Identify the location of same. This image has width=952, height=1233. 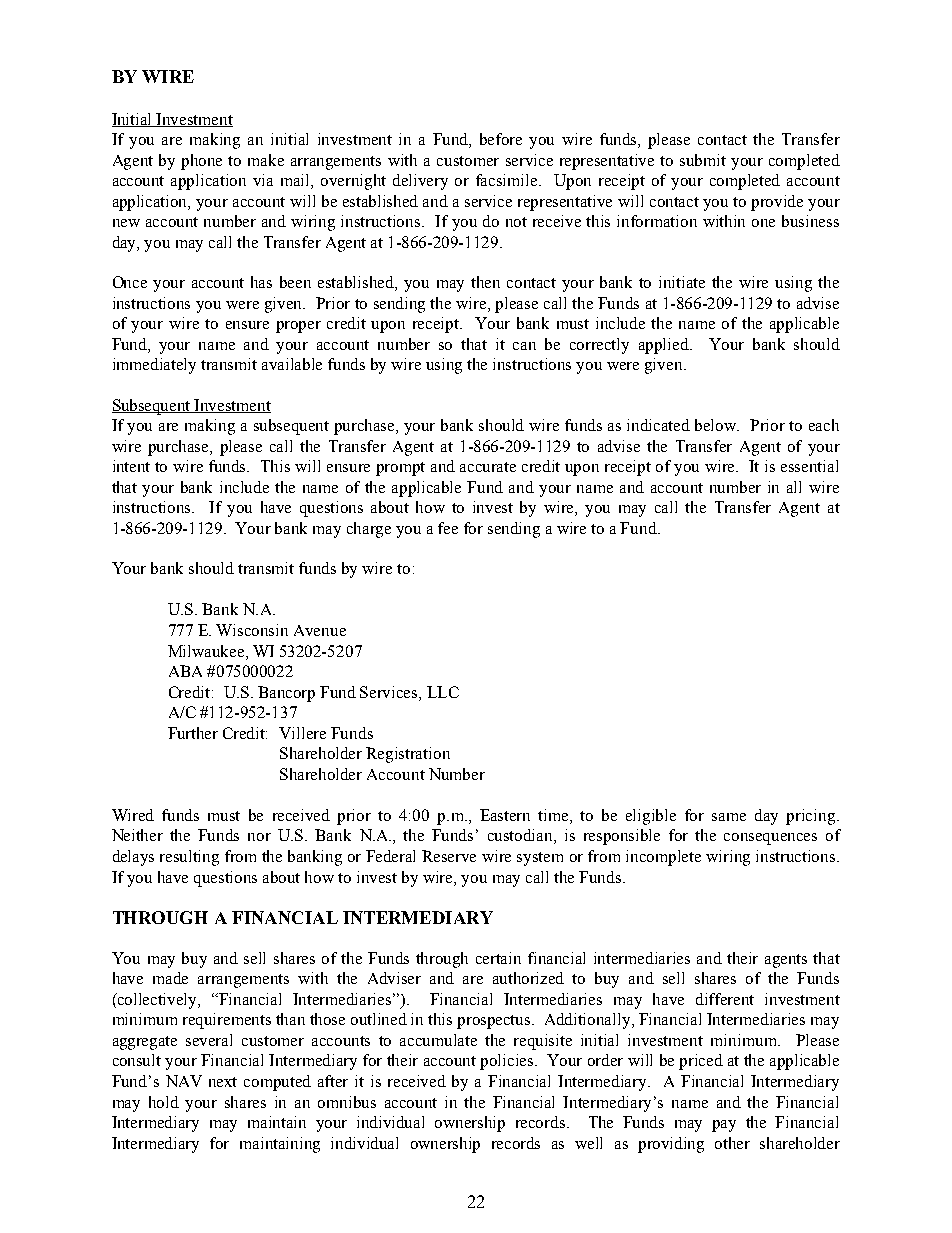
(729, 817).
